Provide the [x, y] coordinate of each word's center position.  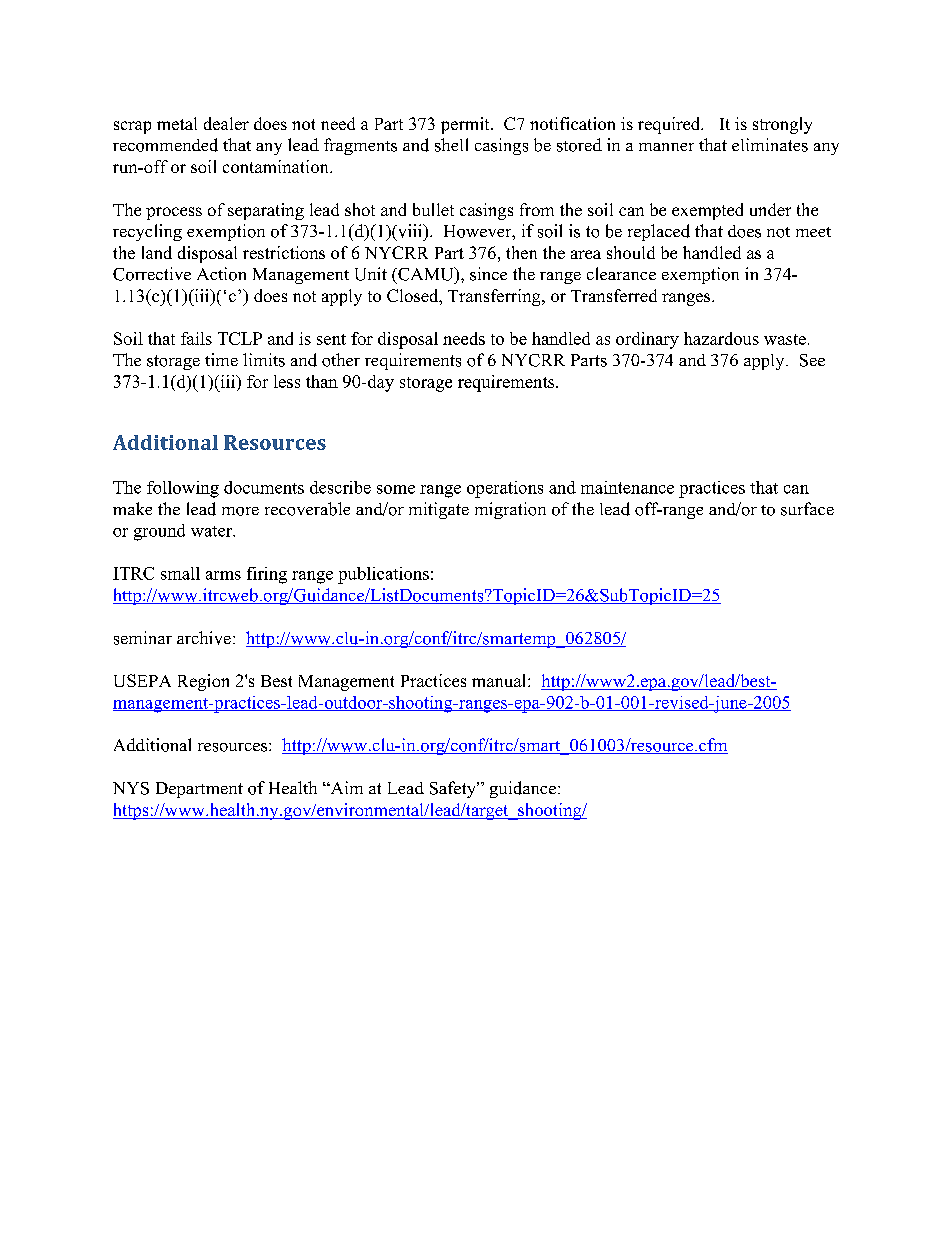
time [221, 359]
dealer [226, 123]
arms [223, 575]
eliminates [770, 145]
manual [500, 680]
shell [451, 145]
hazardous [721, 338]
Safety [454, 789]
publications [383, 575]
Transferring [495, 297]
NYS [131, 788]
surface [807, 509]
